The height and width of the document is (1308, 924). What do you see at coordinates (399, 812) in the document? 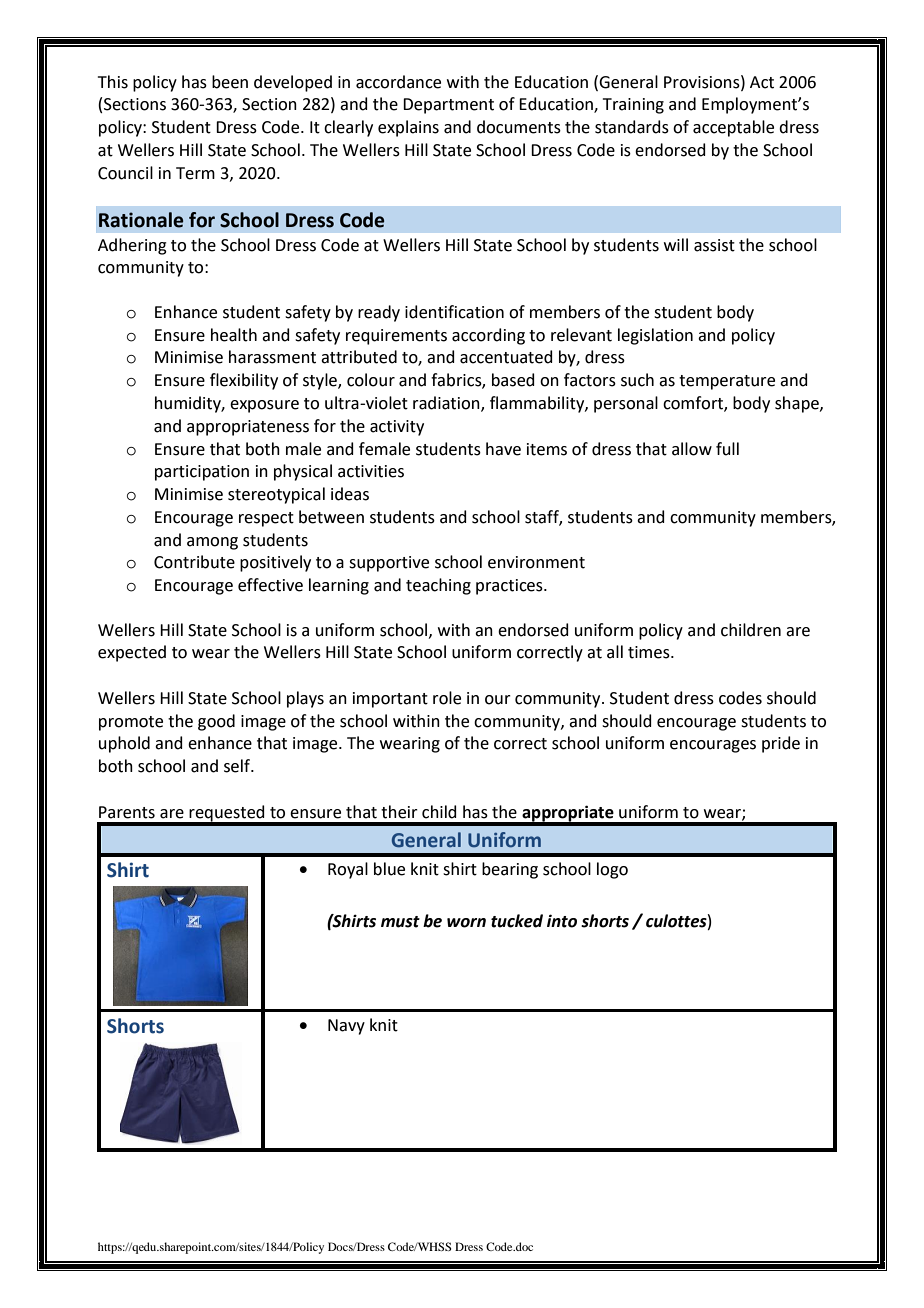
I see `their` at bounding box center [399, 812].
